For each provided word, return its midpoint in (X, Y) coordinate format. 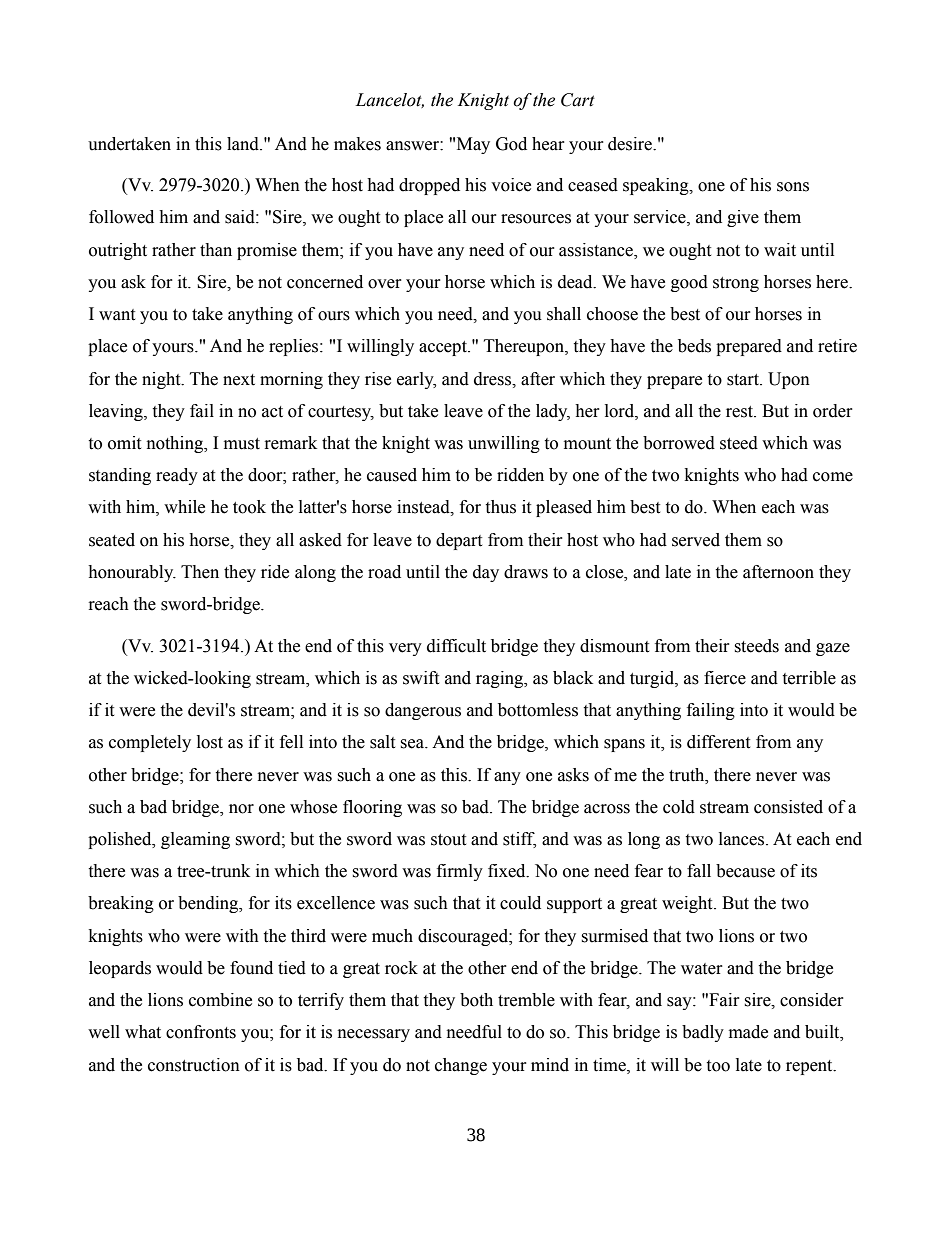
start (744, 380)
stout (448, 840)
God (511, 144)
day (486, 573)
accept (444, 348)
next (239, 380)
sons (793, 187)
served (696, 540)
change (461, 1066)
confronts (201, 1032)
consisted (788, 807)
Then (200, 572)
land (244, 144)
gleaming (195, 840)
